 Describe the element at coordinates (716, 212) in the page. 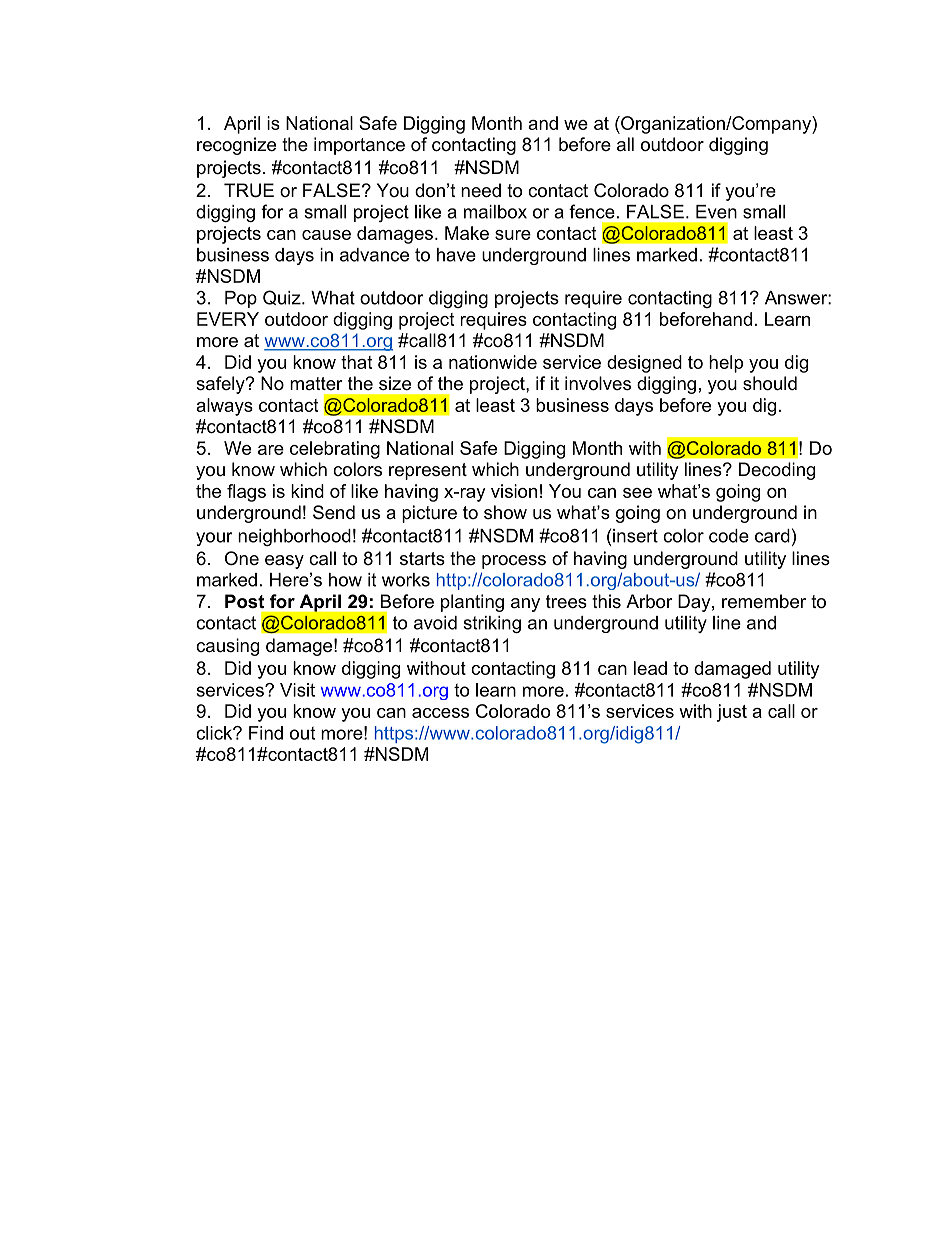

I see `Even` at that location.
